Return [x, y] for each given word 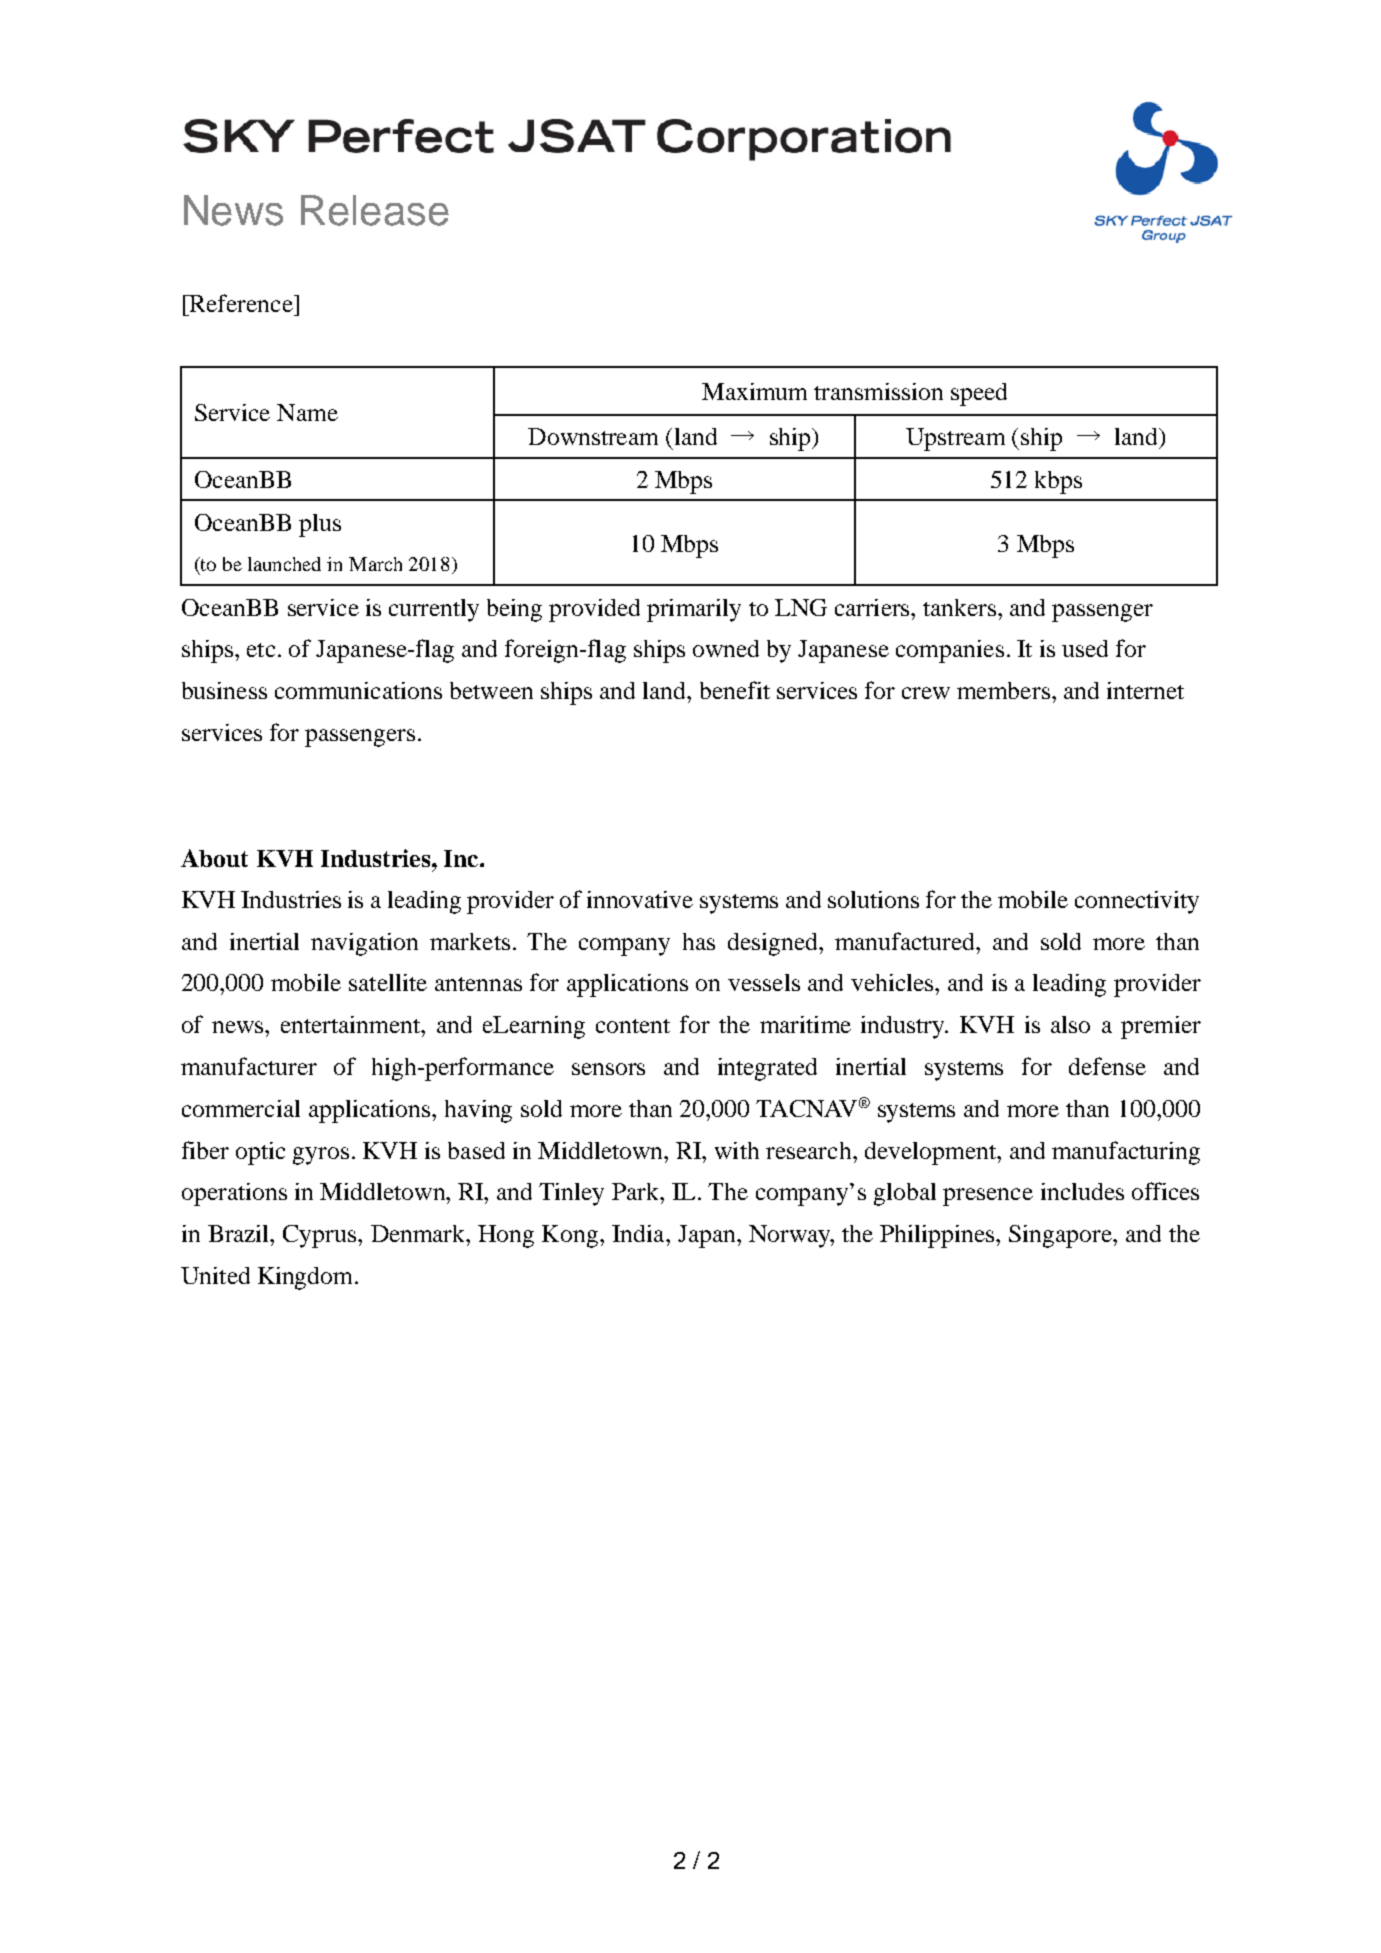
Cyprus [321, 1236]
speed [979, 394]
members [1003, 690]
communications [358, 690]
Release [375, 210]
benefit [735, 690]
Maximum [754, 391]
